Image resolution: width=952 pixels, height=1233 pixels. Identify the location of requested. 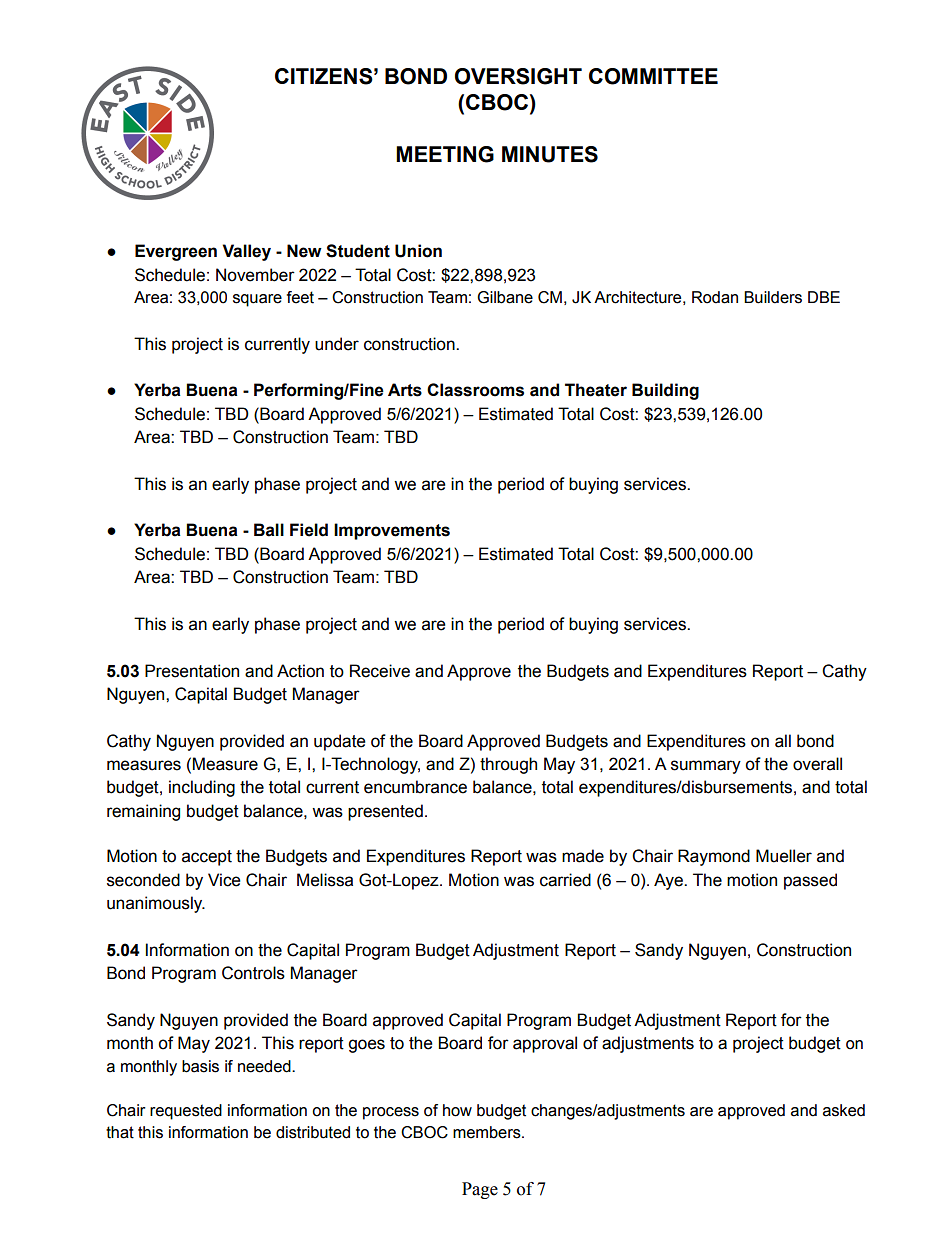
(186, 1112).
